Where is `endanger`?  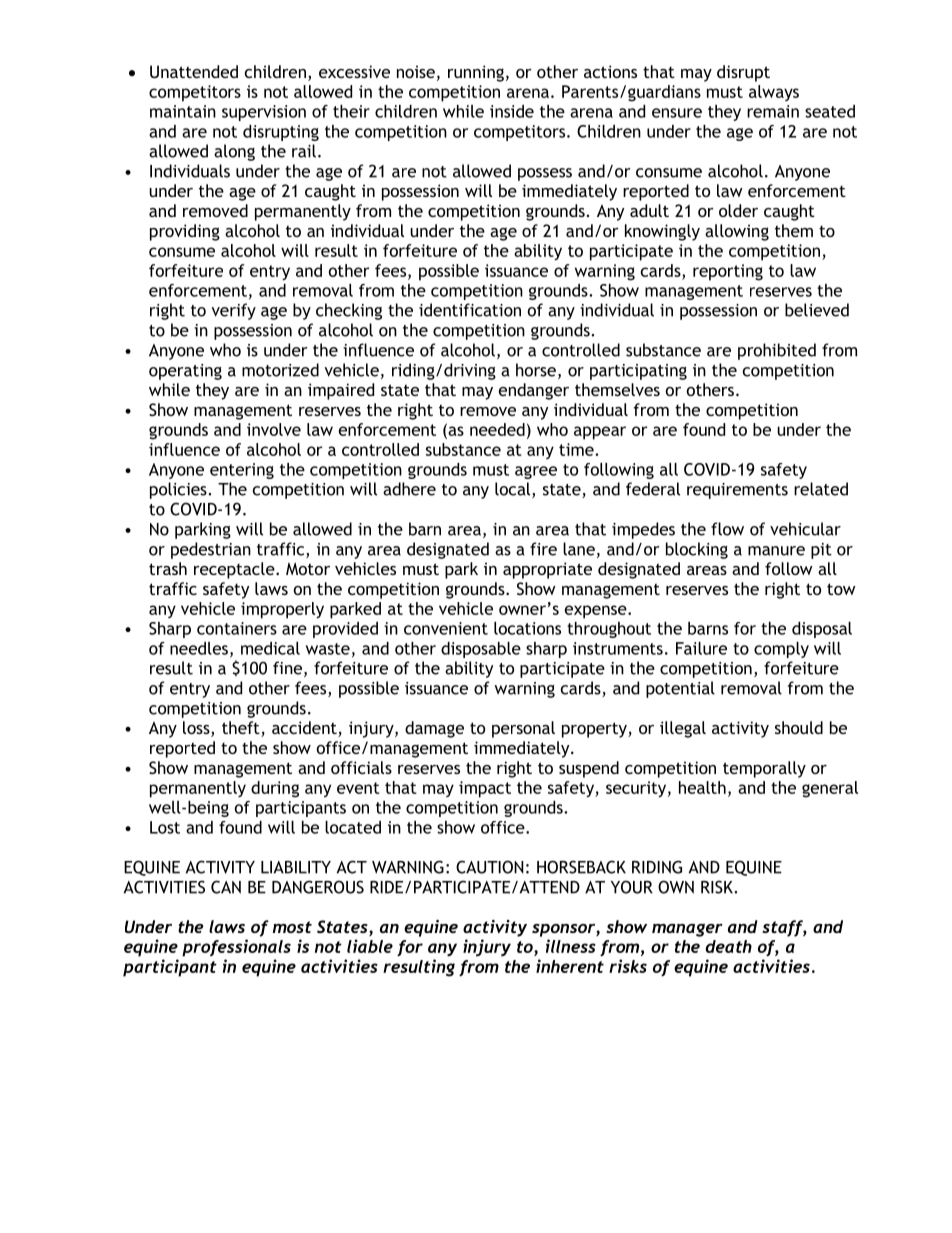 endanger is located at coordinates (534, 391).
